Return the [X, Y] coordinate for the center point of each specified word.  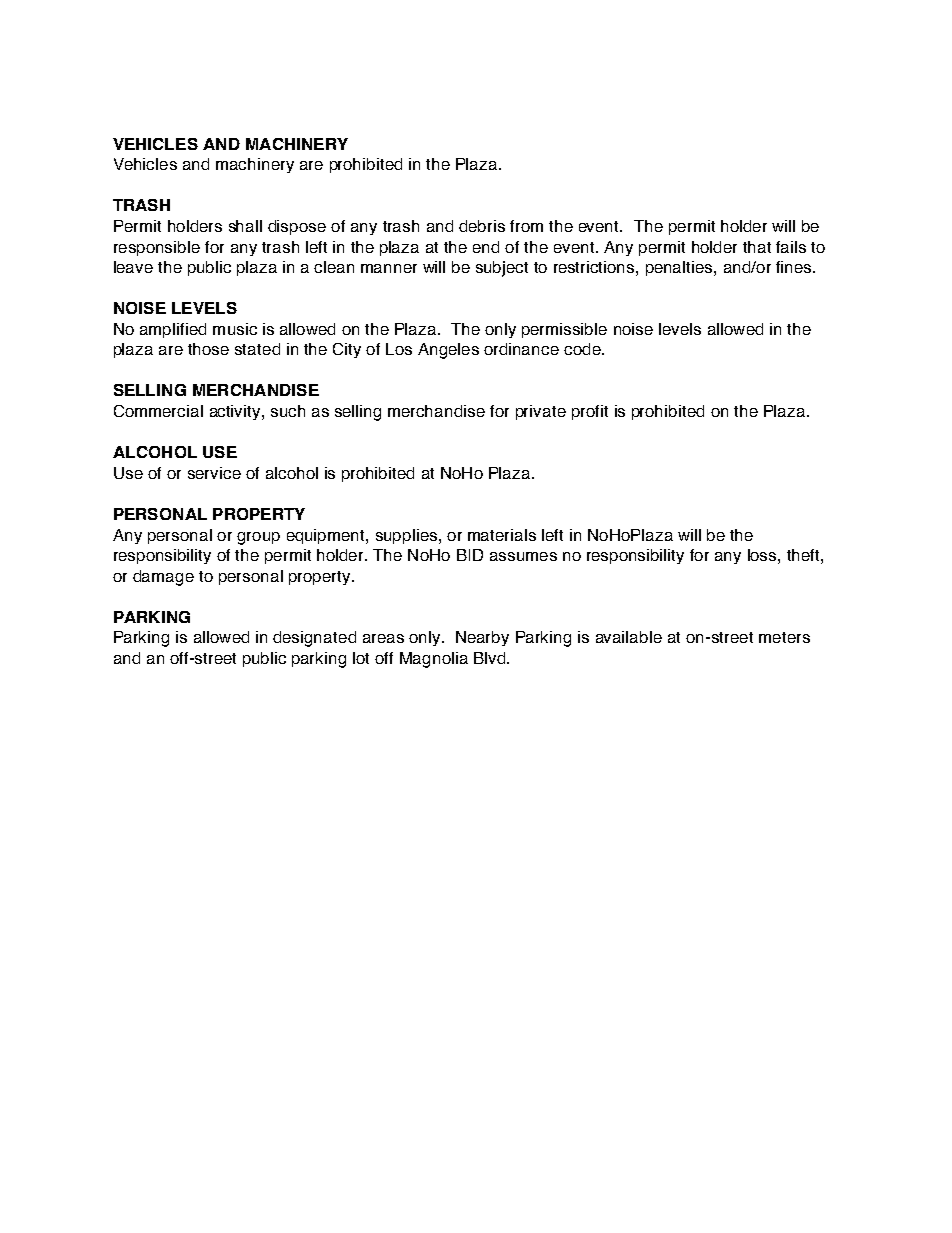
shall [245, 226]
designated [314, 639]
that [757, 247]
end [486, 247]
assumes [523, 556]
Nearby [482, 638]
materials [502, 535]
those [208, 349]
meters [784, 637]
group [258, 538]
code [583, 349]
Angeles [448, 351]
